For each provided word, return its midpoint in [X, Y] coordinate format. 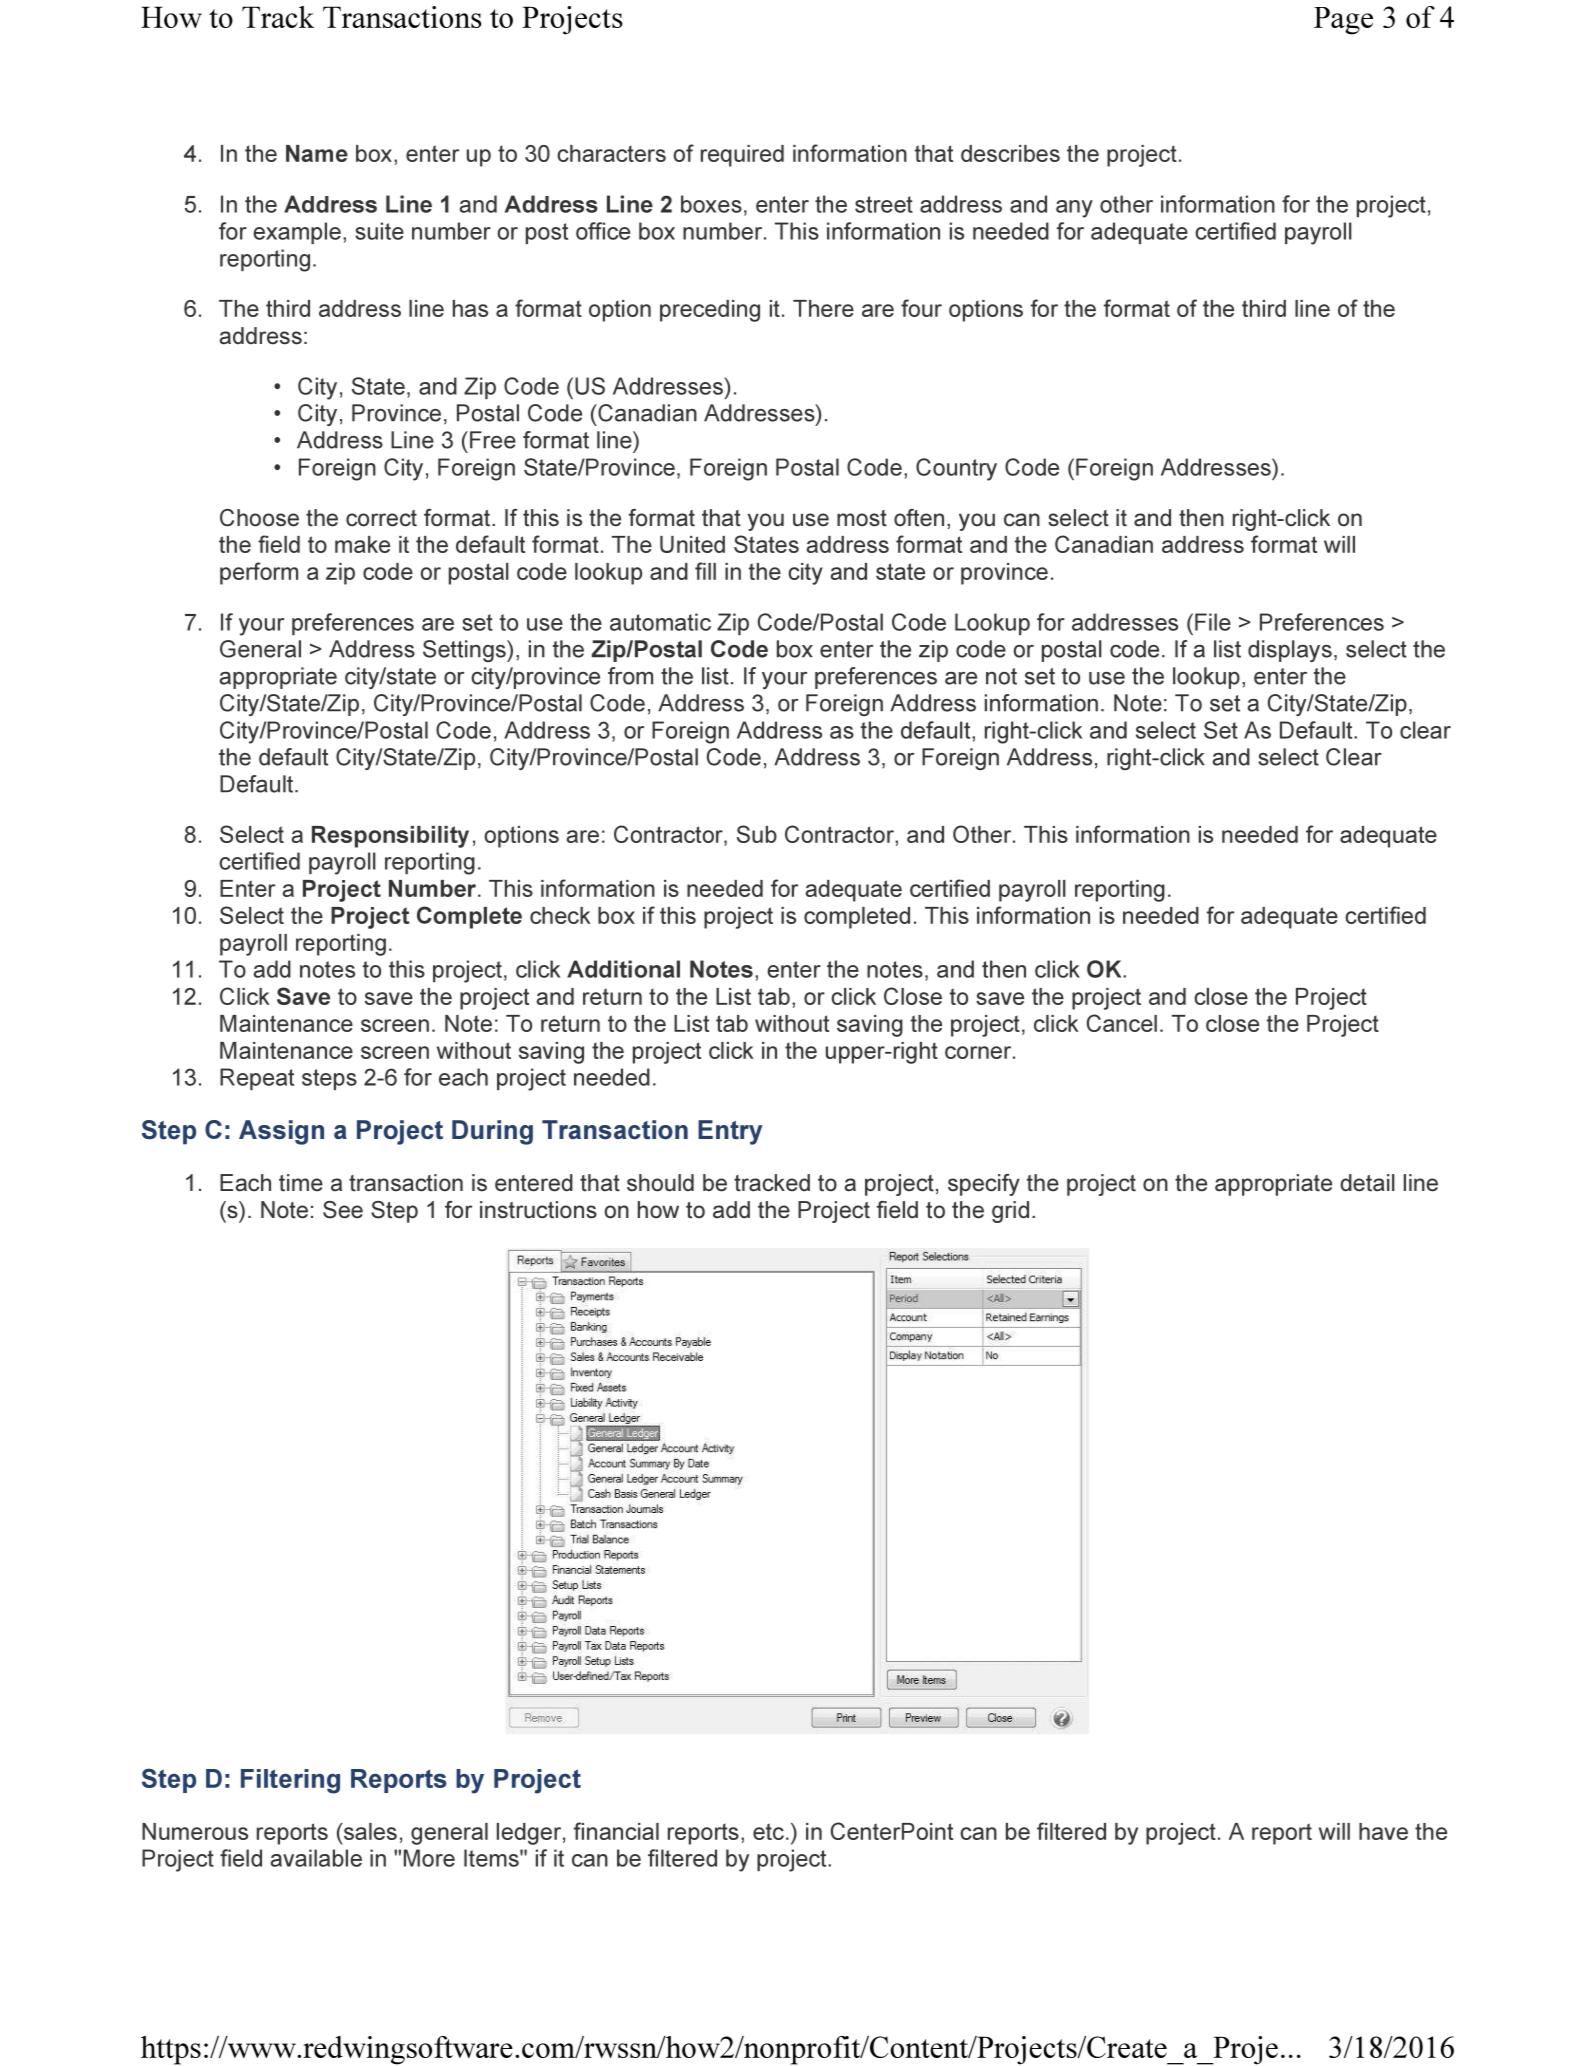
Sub [757, 834]
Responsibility [390, 837]
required [742, 156]
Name [317, 153]
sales [369, 1831]
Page [1343, 21]
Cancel [1122, 1023]
